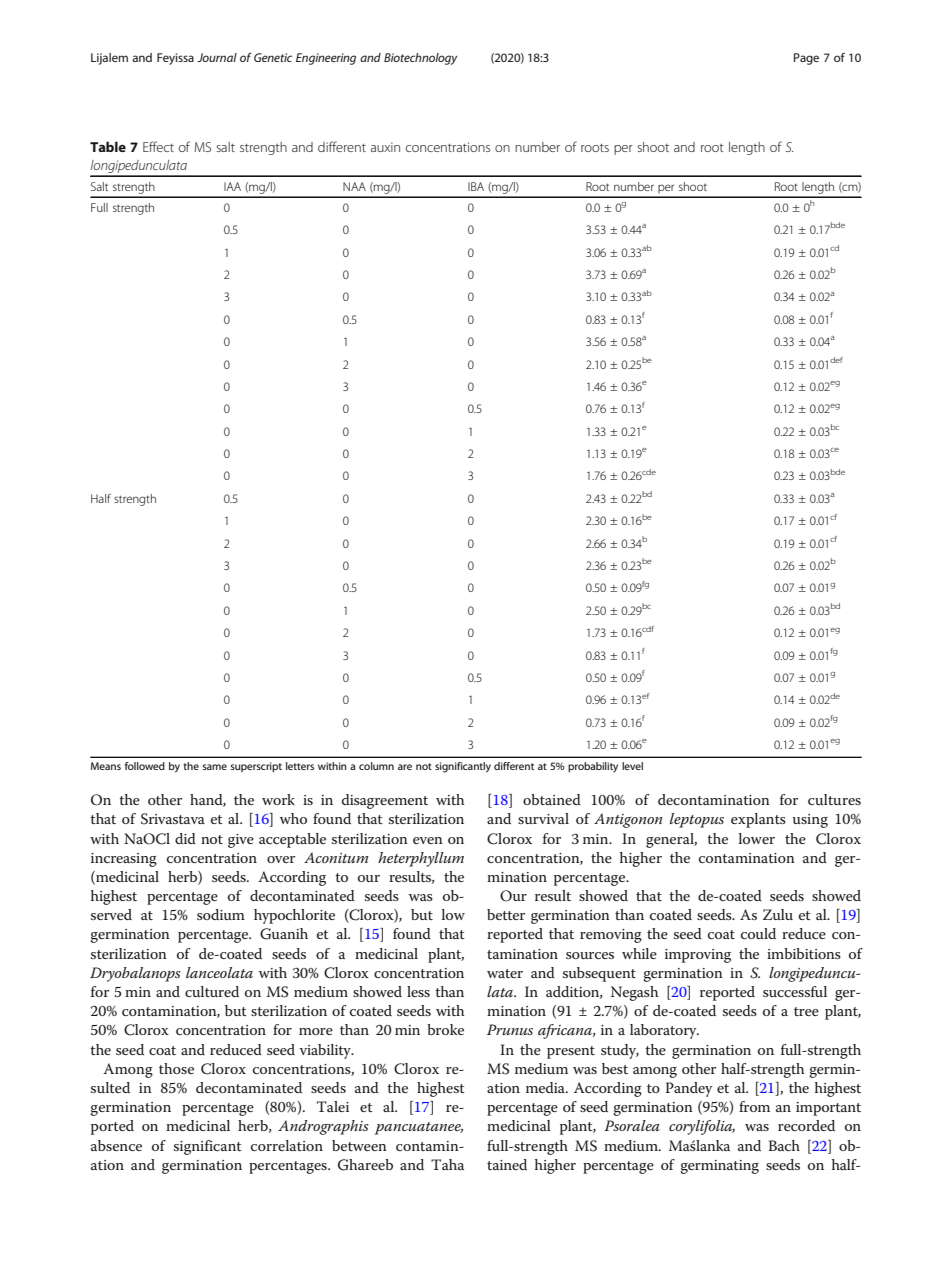 The image size is (952, 1265). What do you see at coordinates (428, 840) in the page?
I see `even` at bounding box center [428, 840].
